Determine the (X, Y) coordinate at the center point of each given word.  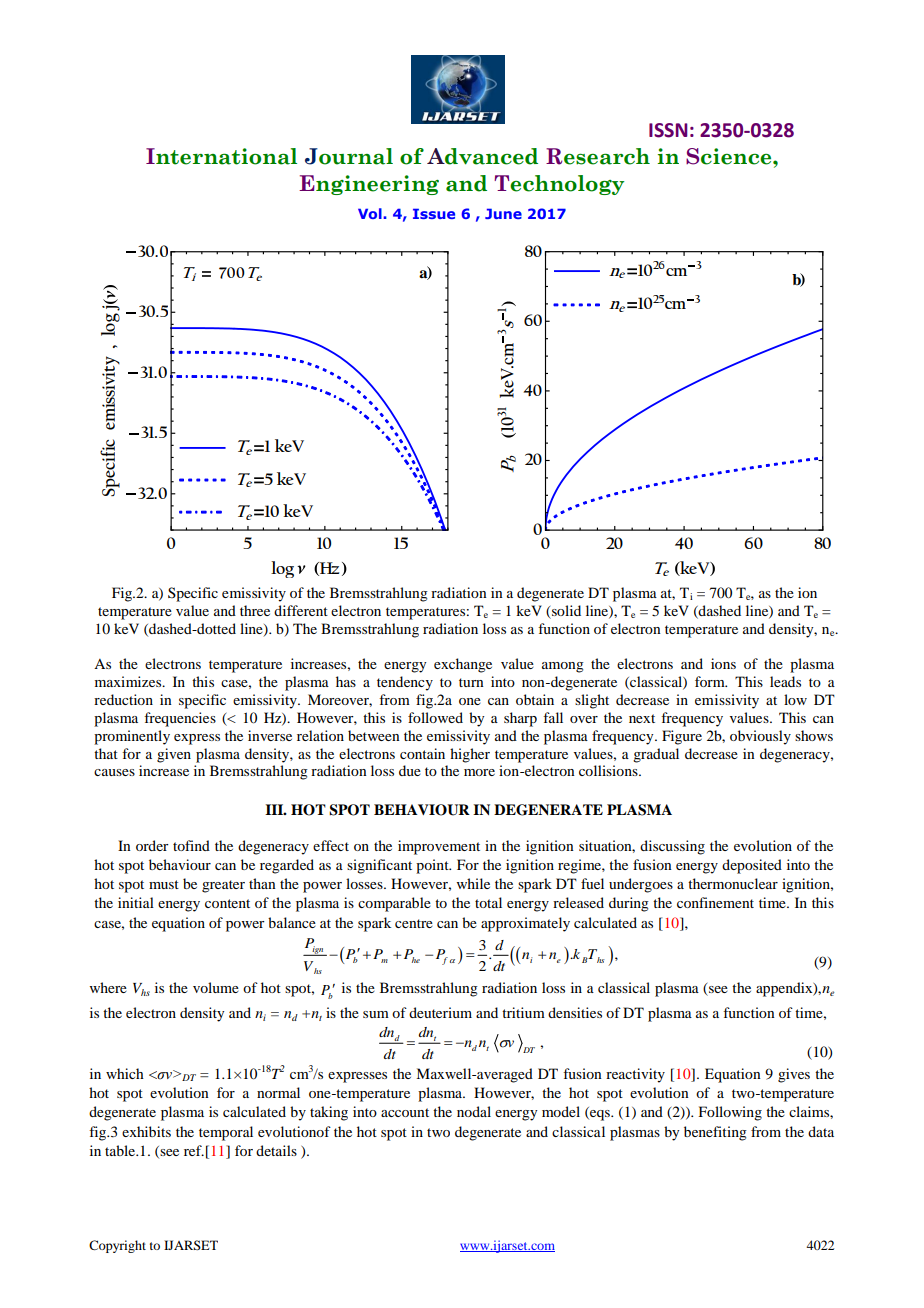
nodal (474, 1111)
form (711, 681)
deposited (752, 866)
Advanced (482, 156)
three (255, 610)
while (473, 883)
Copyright (117, 1246)
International (221, 156)
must (164, 884)
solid (566, 610)
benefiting (715, 1133)
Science (730, 156)
